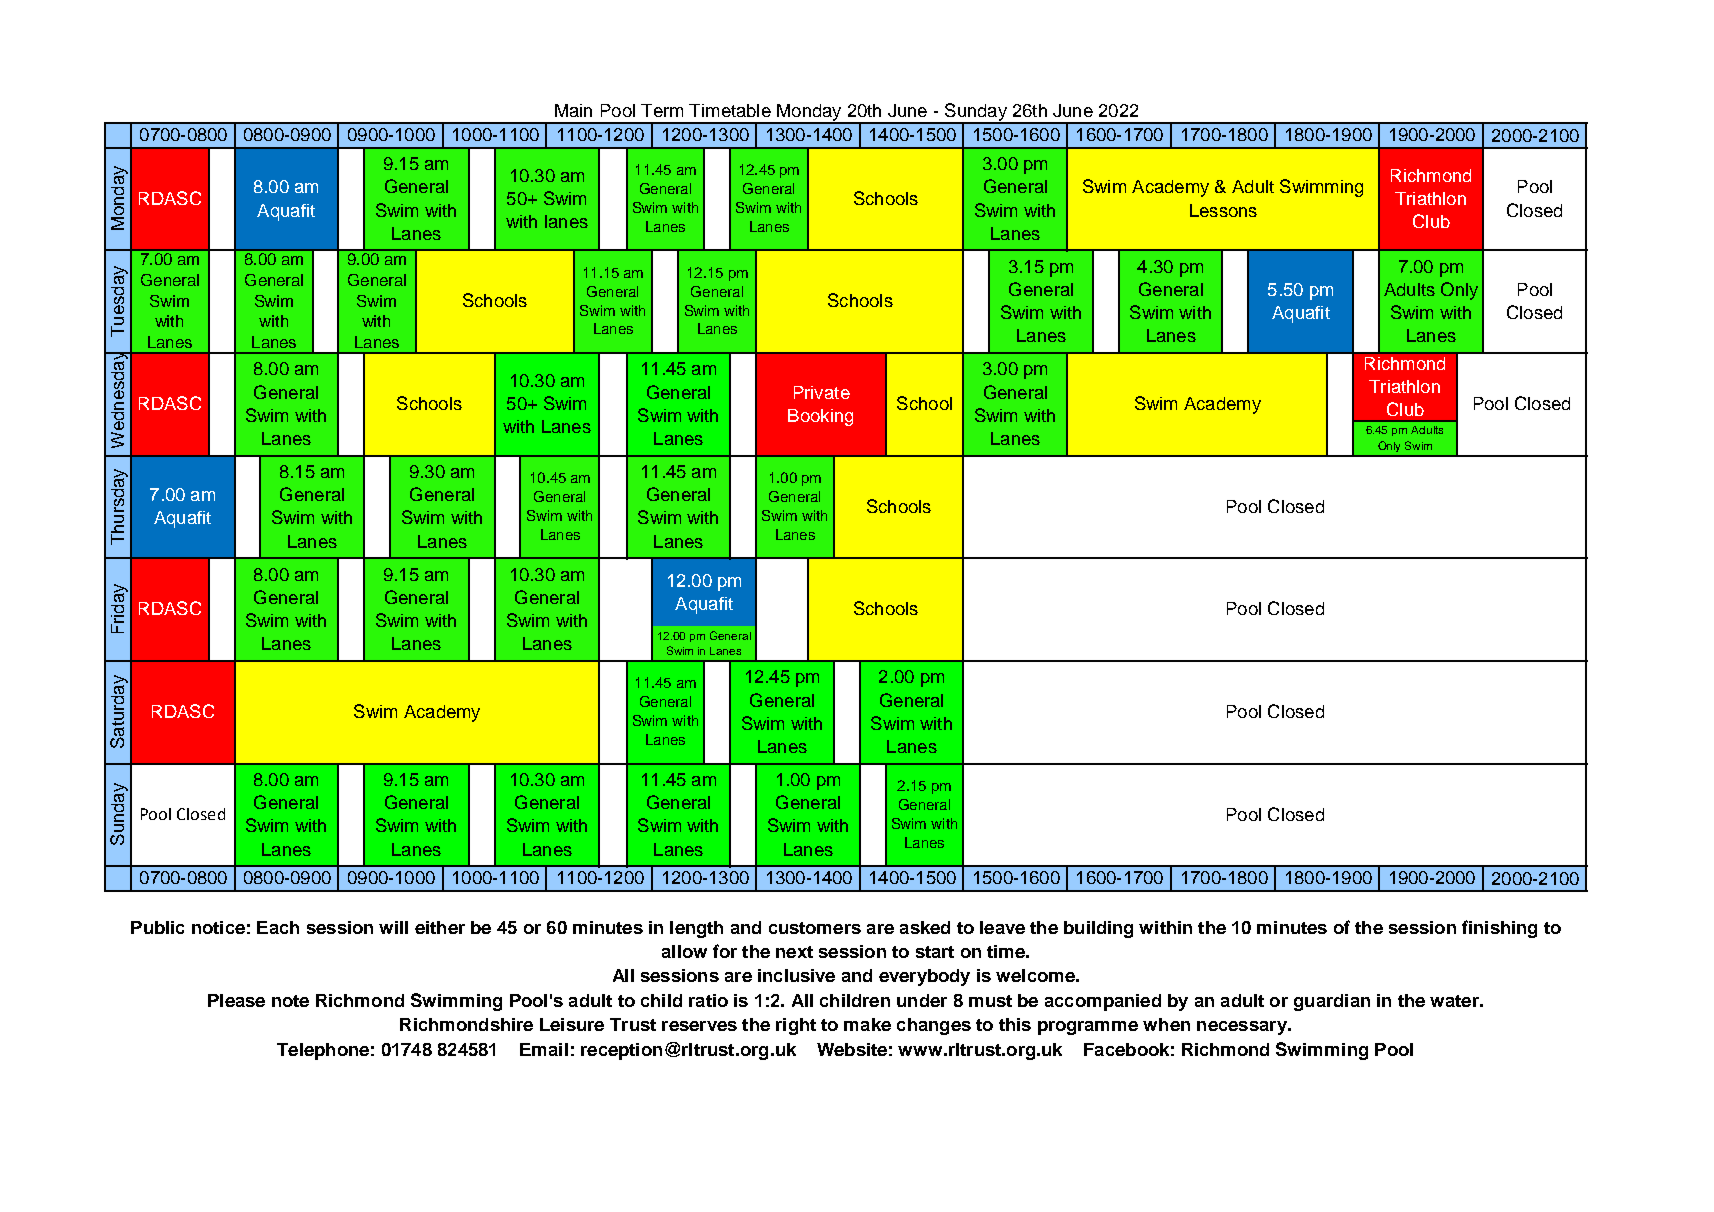 The height and width of the screenshot is (1212, 1714). I want to click on Term, so click(662, 110).
